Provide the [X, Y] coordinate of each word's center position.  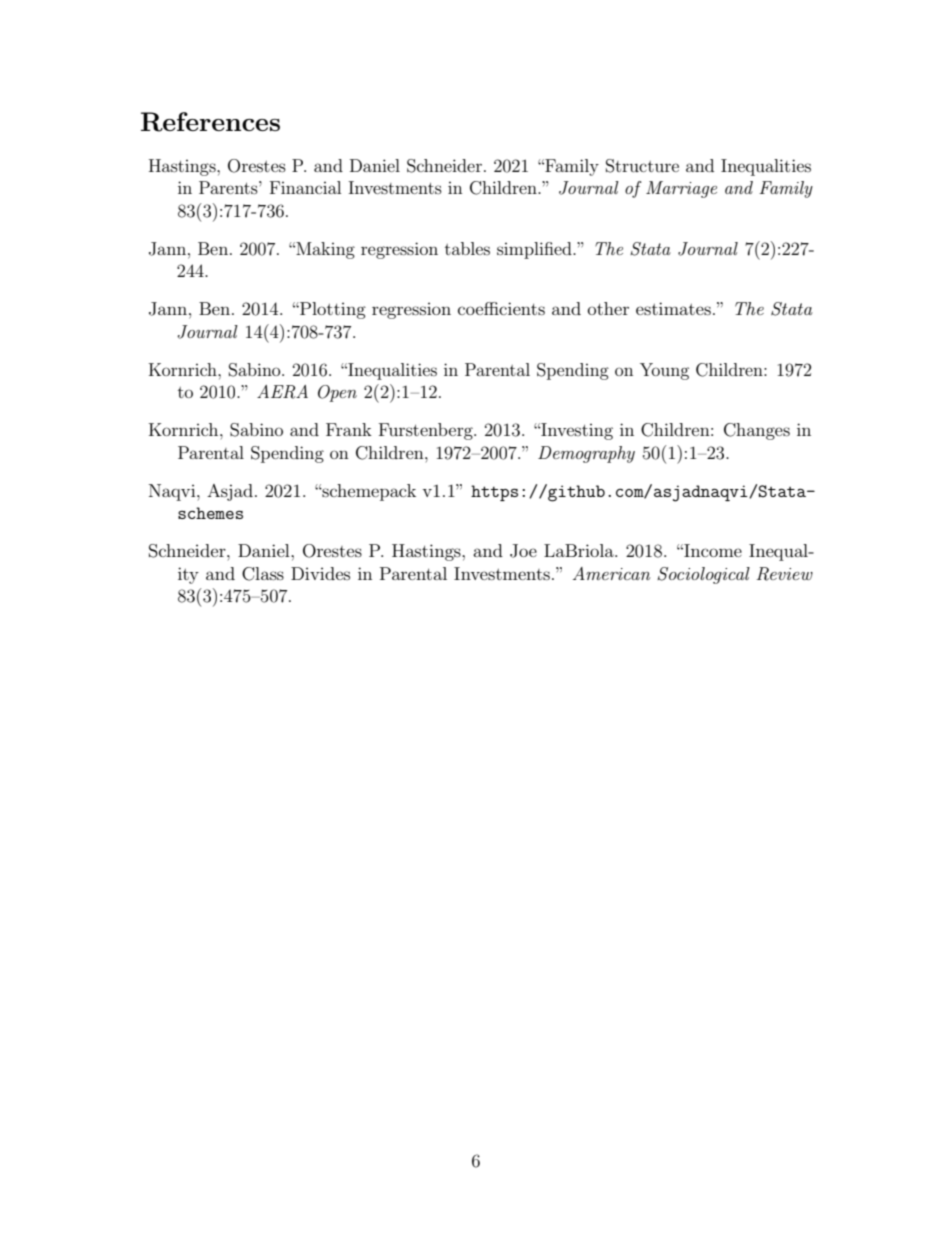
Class [263, 574]
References [210, 122]
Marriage [681, 189]
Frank [349, 429]
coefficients [501, 308]
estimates [673, 308]
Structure [642, 166]
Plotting [332, 310]
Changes [757, 431]
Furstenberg [427, 431]
